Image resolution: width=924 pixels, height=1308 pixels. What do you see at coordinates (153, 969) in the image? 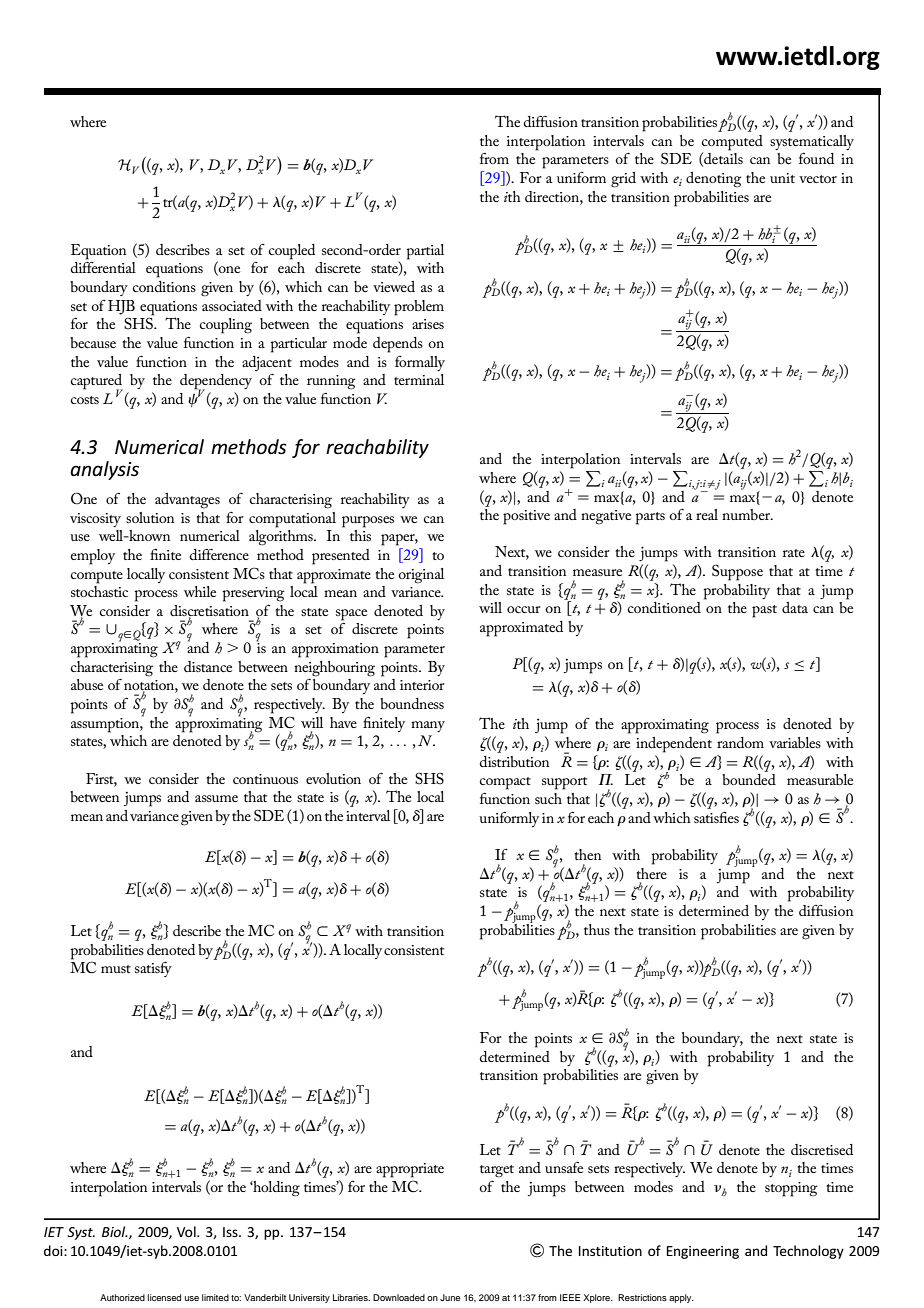
I see `satisfy` at bounding box center [153, 969].
